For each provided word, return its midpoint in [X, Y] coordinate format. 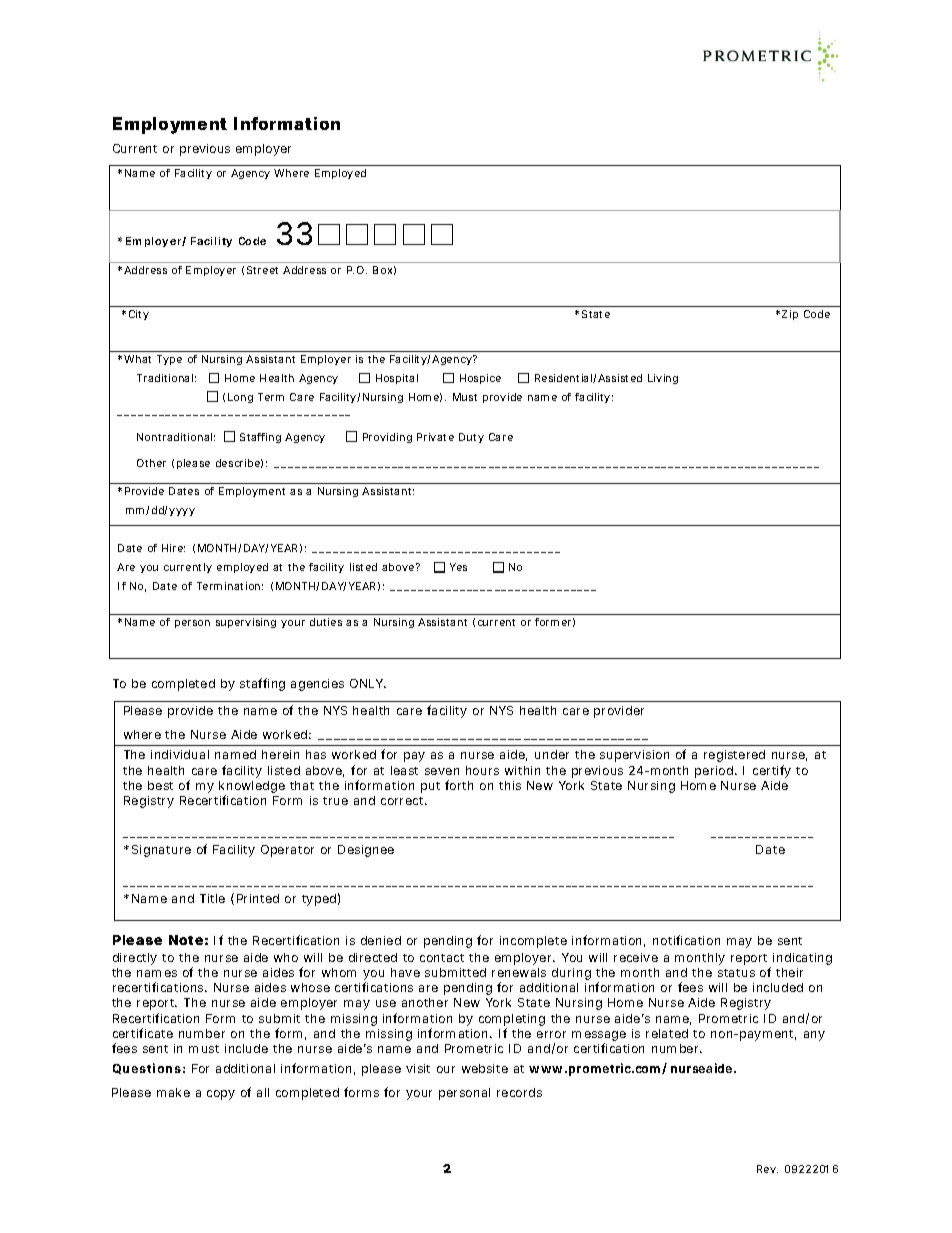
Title [212, 898]
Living [663, 379]
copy [221, 1095]
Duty [471, 438]
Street [262, 270]
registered [734, 756]
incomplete [533, 942]
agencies [317, 685]
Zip [790, 315]
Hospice [480, 379]
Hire [173, 548]
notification [686, 940]
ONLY [368, 683]
